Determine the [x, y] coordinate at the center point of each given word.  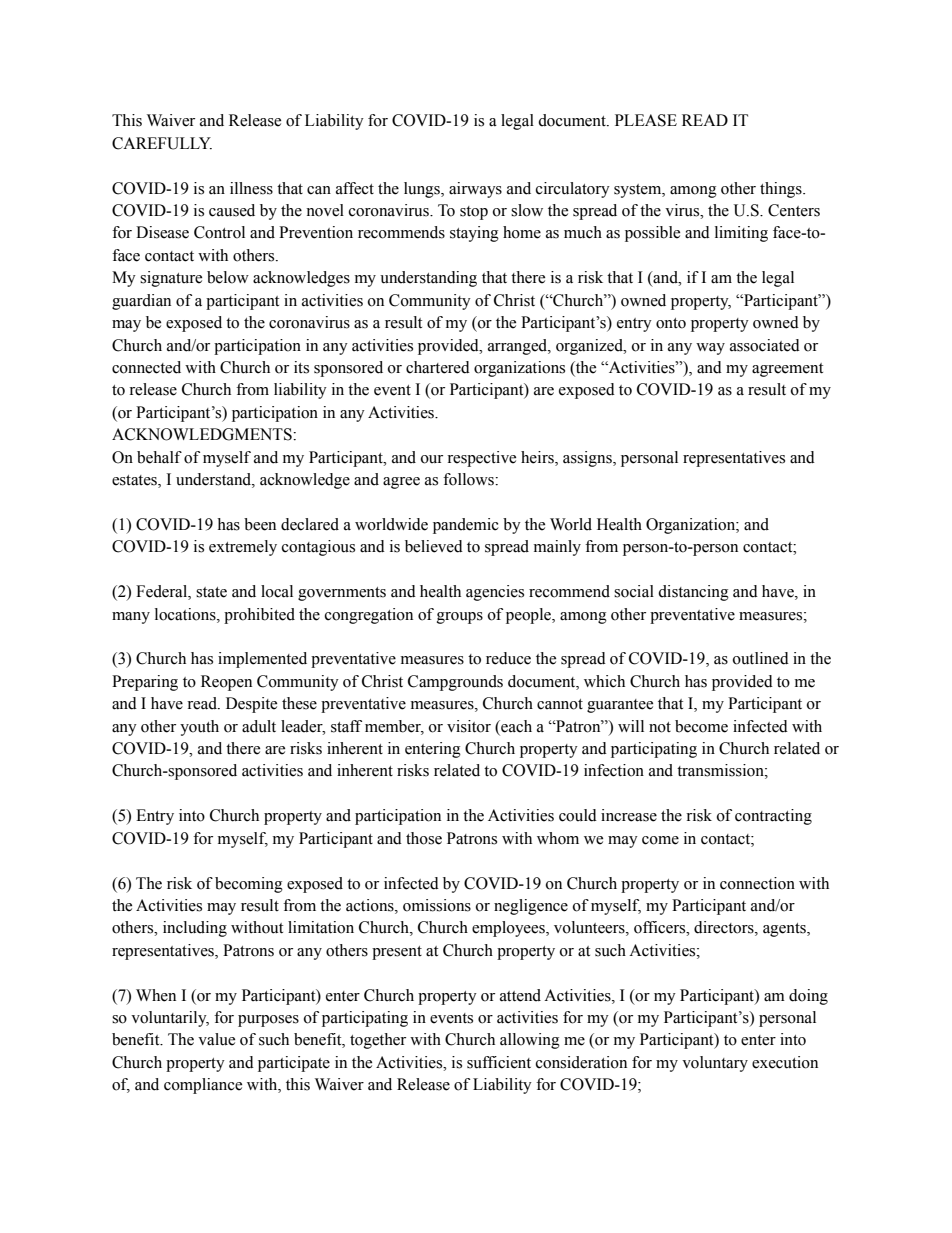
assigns [588, 459]
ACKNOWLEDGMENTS [203, 434]
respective [481, 459]
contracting [773, 817]
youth [199, 728]
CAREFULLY [162, 143]
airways [475, 190]
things [782, 190]
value [216, 1039]
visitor [469, 726]
